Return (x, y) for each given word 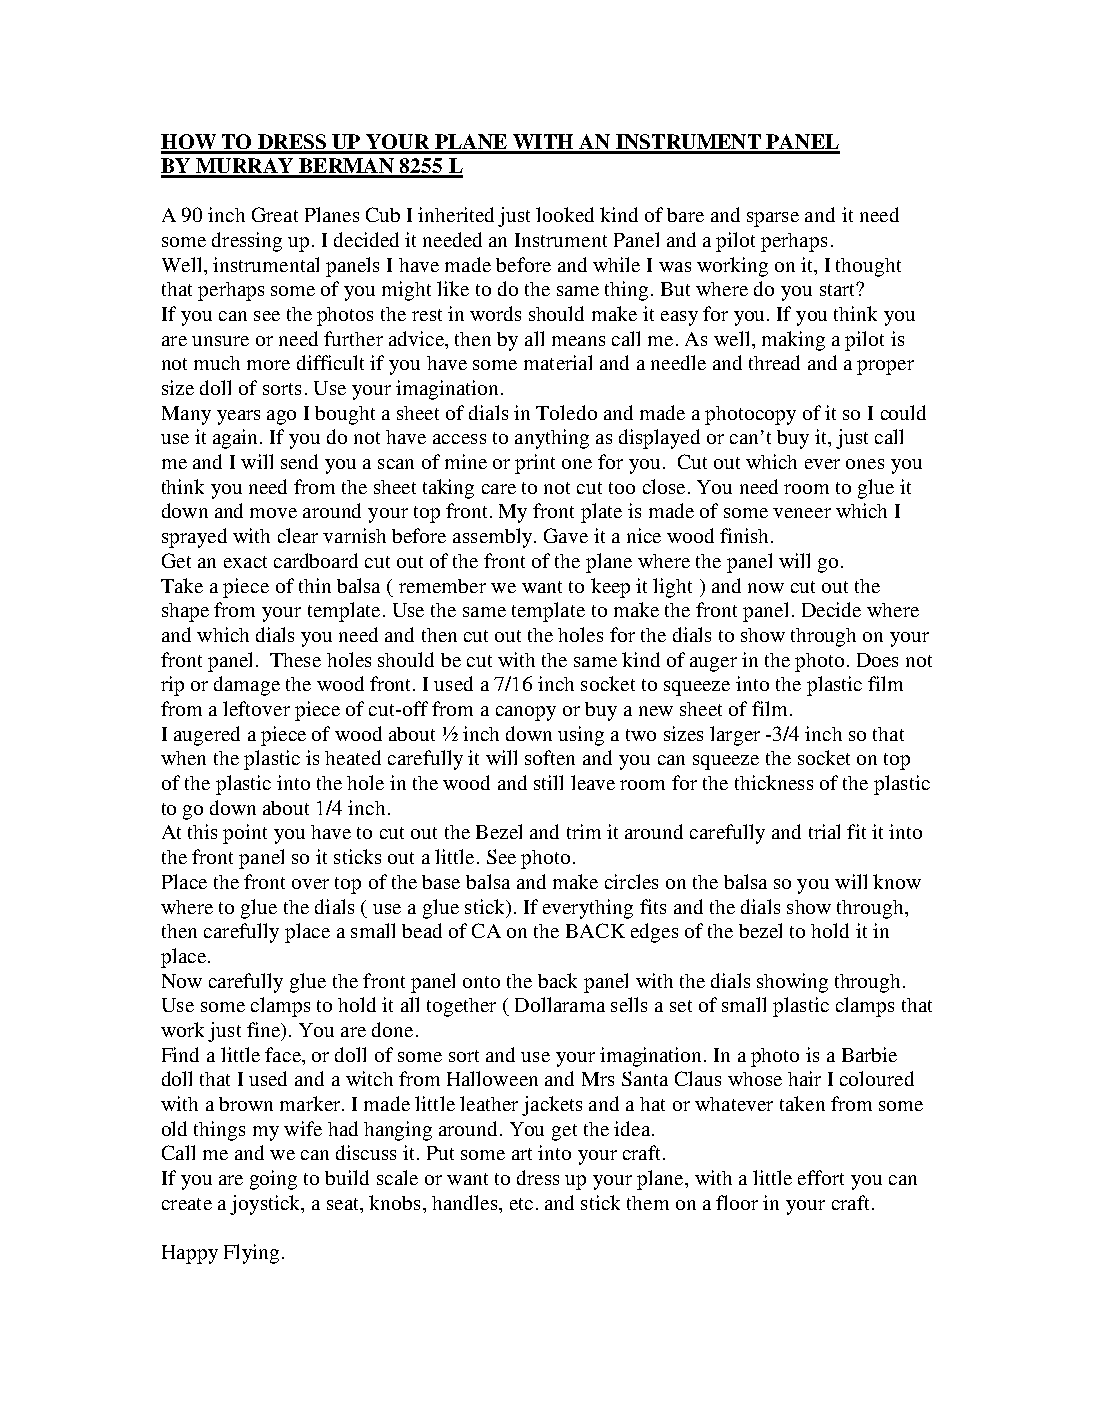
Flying (251, 1254)
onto (481, 982)
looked (565, 214)
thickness (774, 782)
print (535, 464)
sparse (773, 219)
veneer (802, 513)
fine (264, 1029)
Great (275, 214)
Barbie (869, 1054)
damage (247, 686)
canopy (526, 713)
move (273, 513)
